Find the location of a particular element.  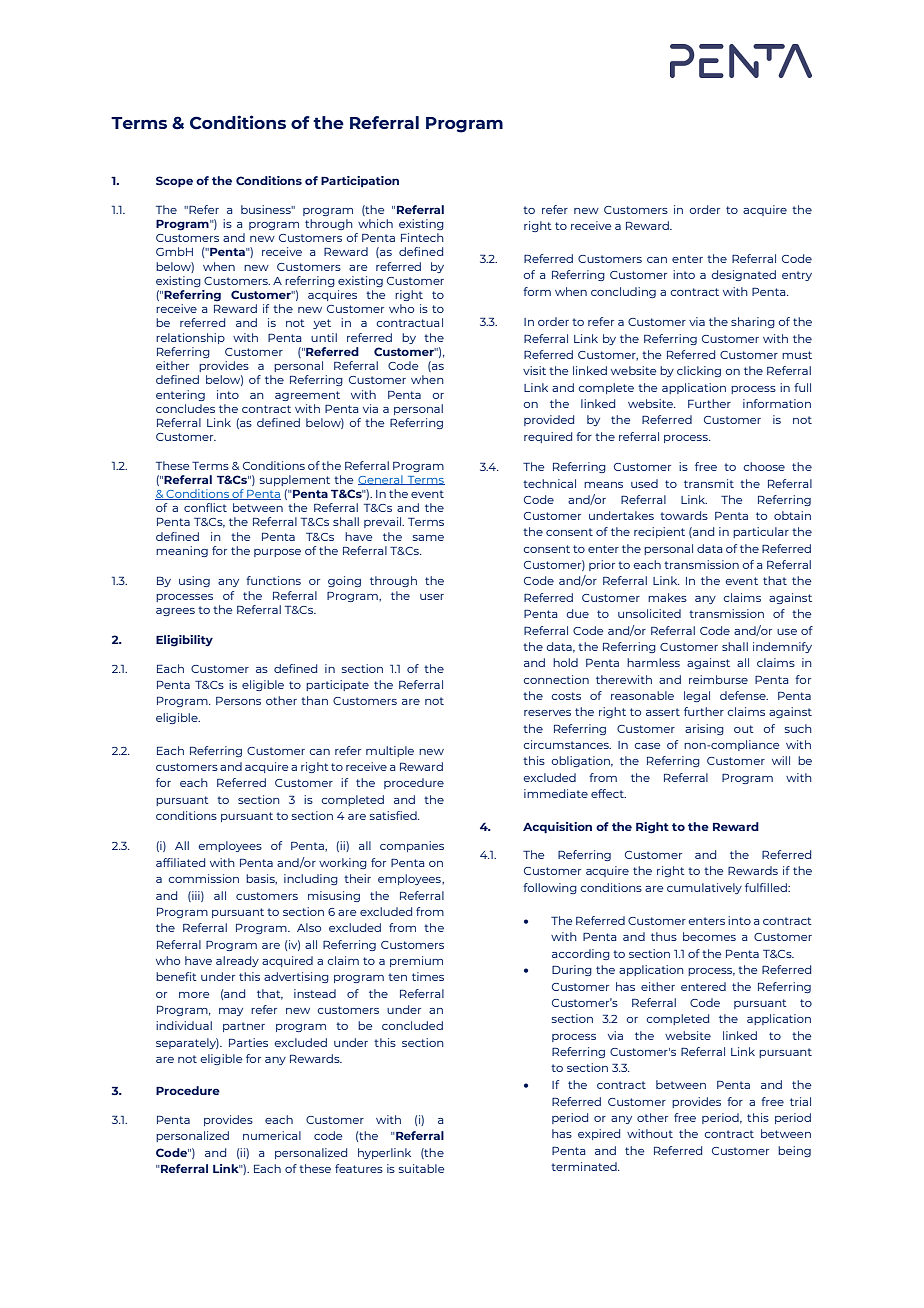

Fintech is located at coordinates (422, 237).
